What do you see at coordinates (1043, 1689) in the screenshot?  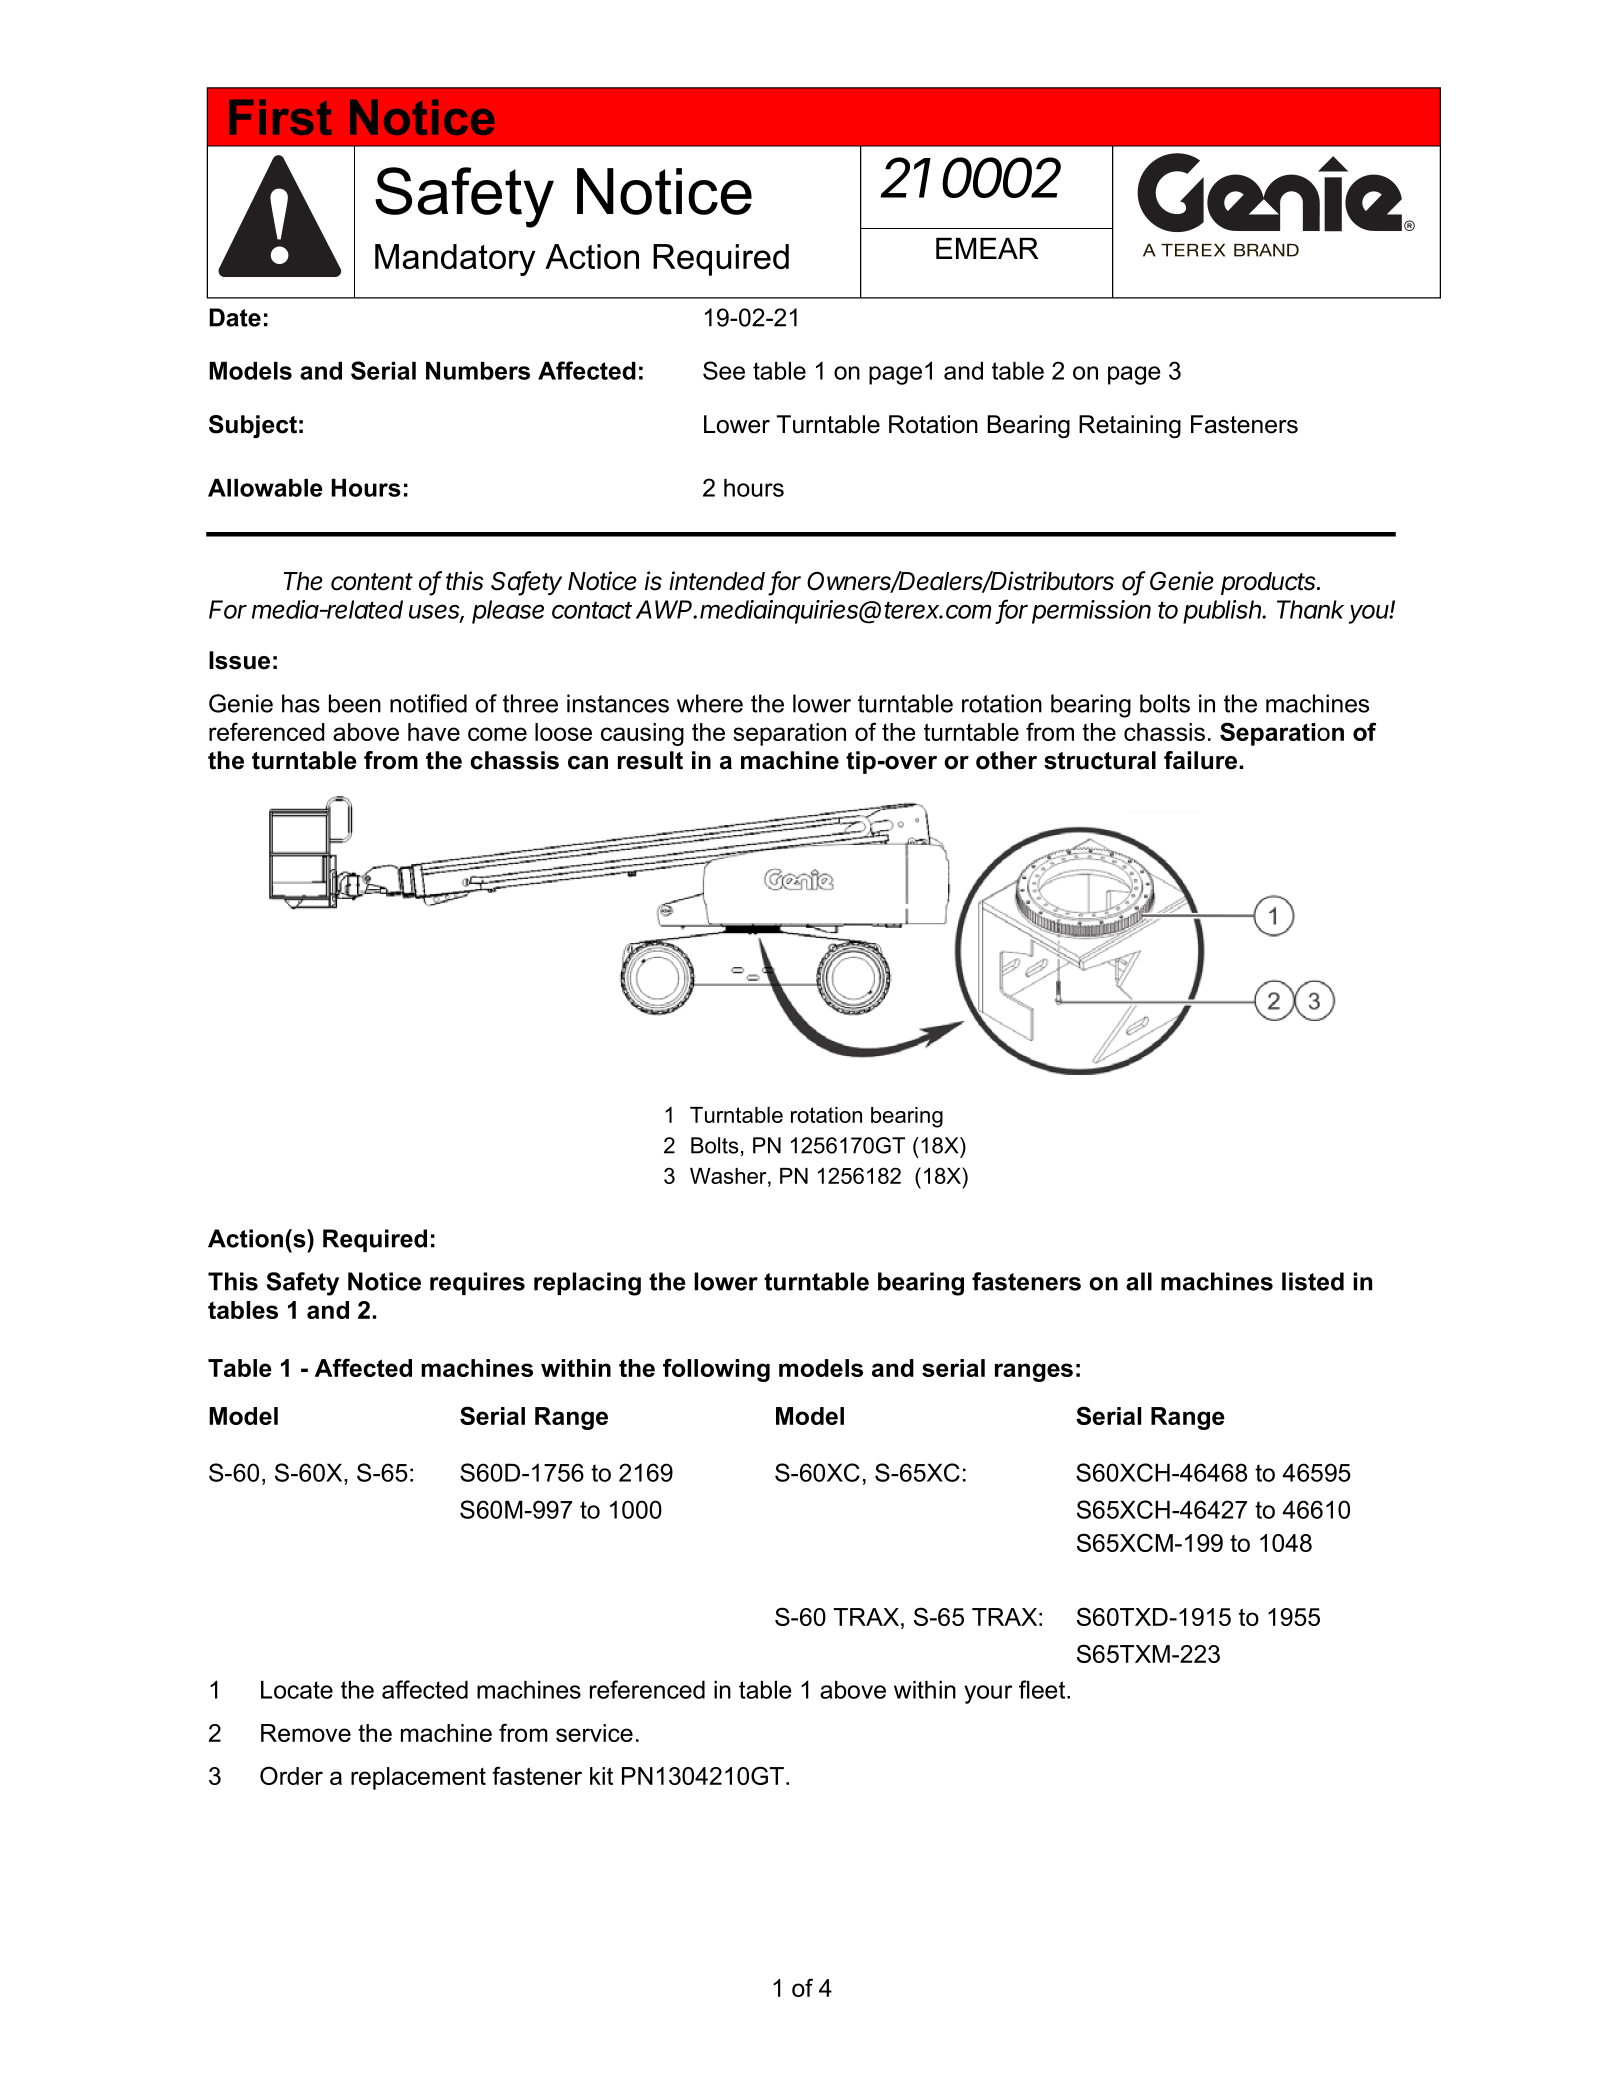 I see `fleet` at bounding box center [1043, 1689].
